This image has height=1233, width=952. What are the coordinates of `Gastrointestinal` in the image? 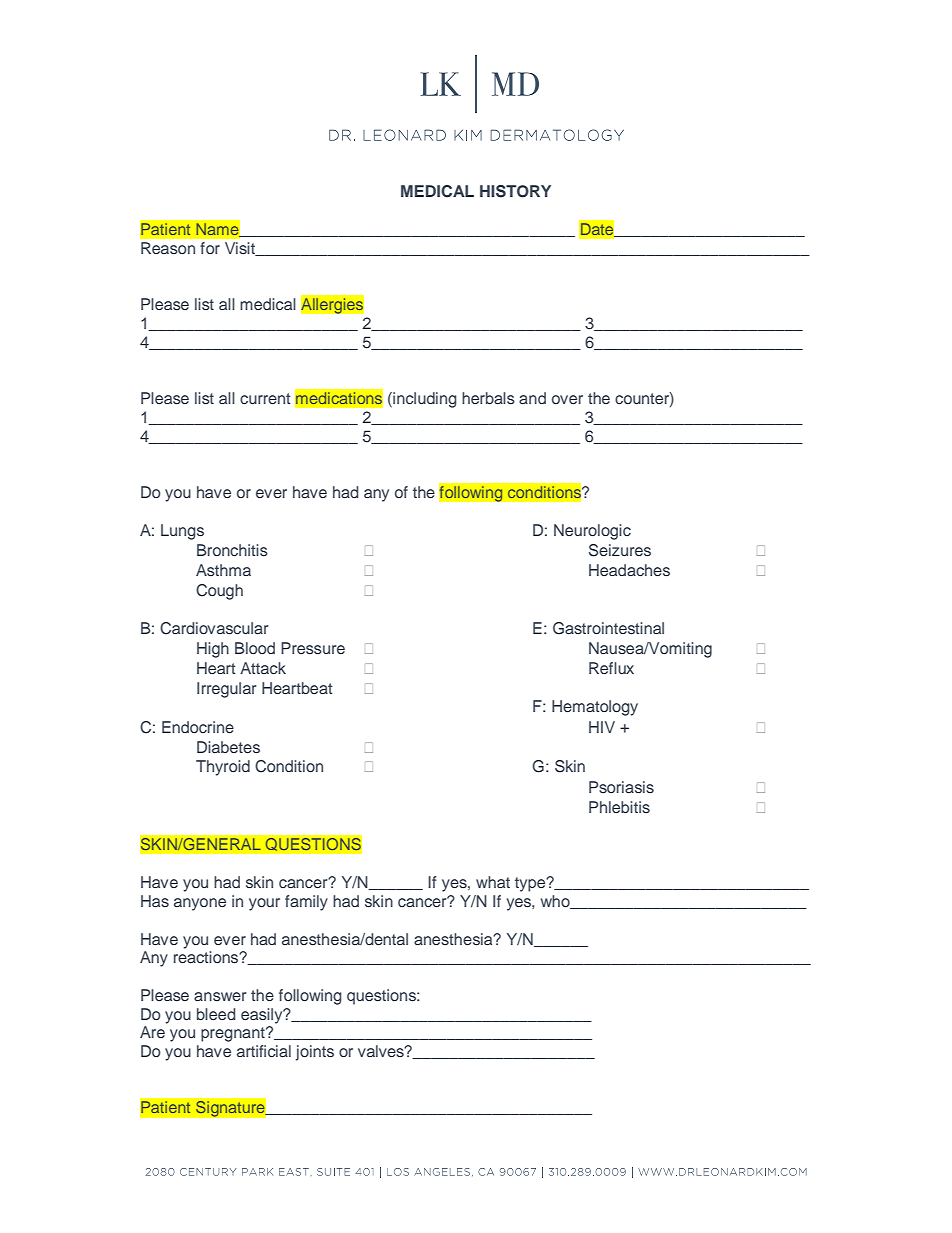 It's located at (608, 628).
